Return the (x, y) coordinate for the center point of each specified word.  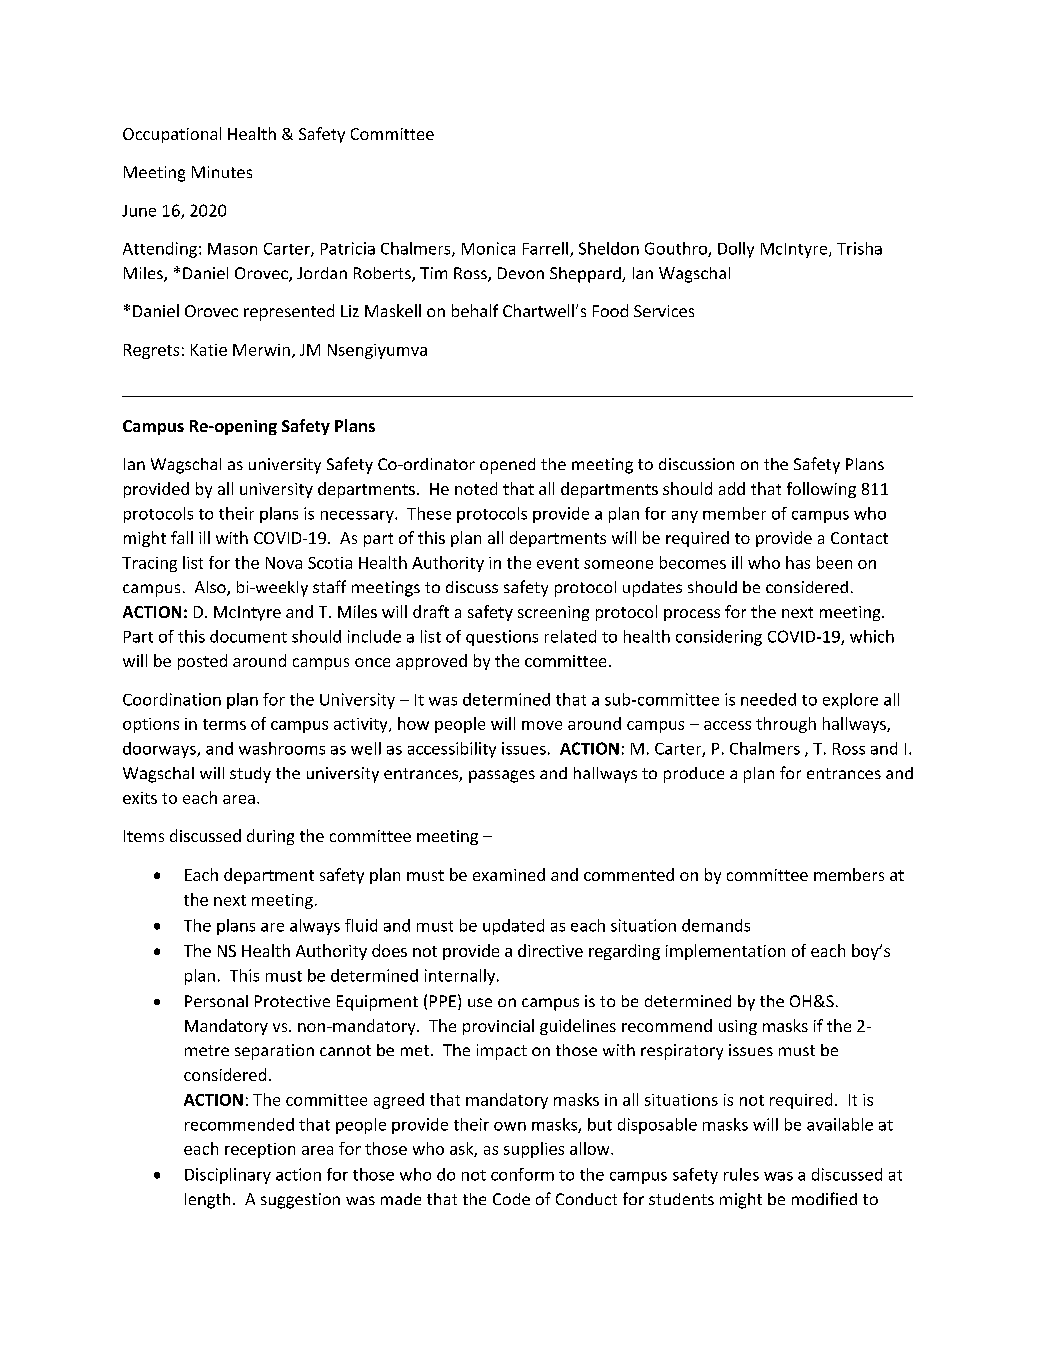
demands (716, 925)
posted (202, 662)
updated (513, 927)
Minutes (222, 172)
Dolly (736, 250)
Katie (209, 350)
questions (502, 638)
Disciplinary (228, 1176)
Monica (488, 248)
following (821, 490)
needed (768, 699)
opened (507, 466)
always (315, 927)
